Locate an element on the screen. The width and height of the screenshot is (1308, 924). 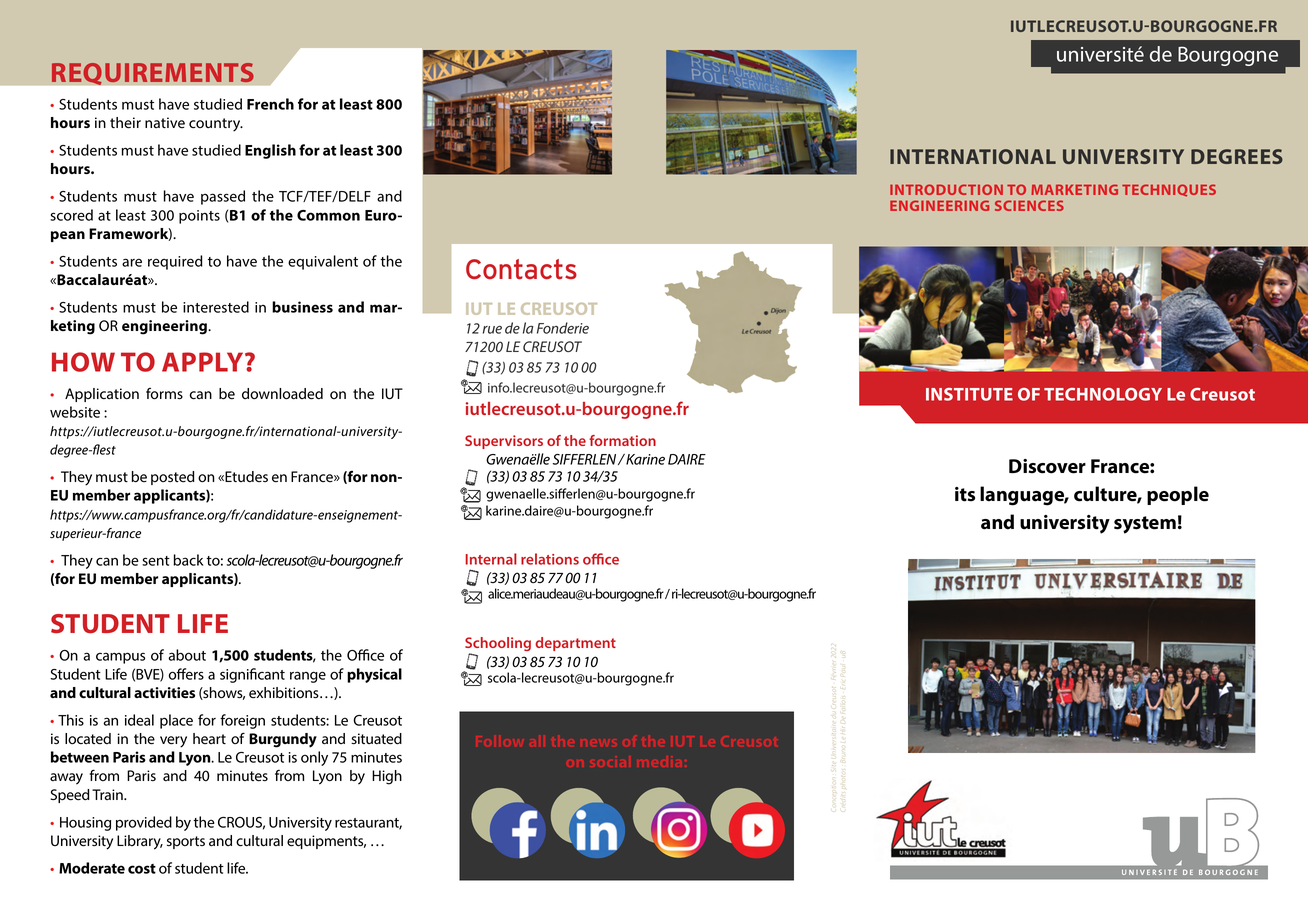
about is located at coordinates (187, 655).
